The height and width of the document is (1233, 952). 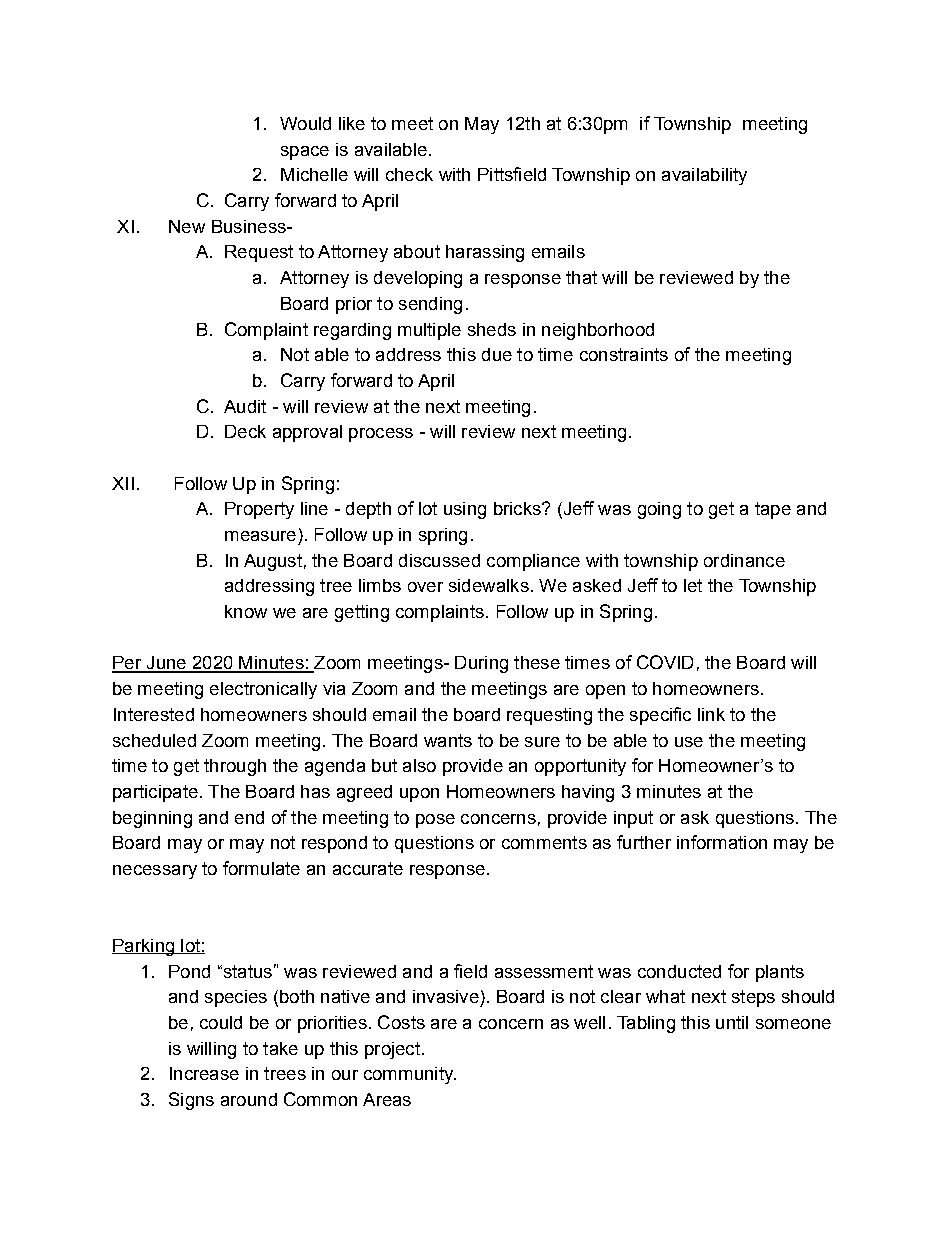 What do you see at coordinates (693, 585) in the document?
I see `let` at bounding box center [693, 585].
